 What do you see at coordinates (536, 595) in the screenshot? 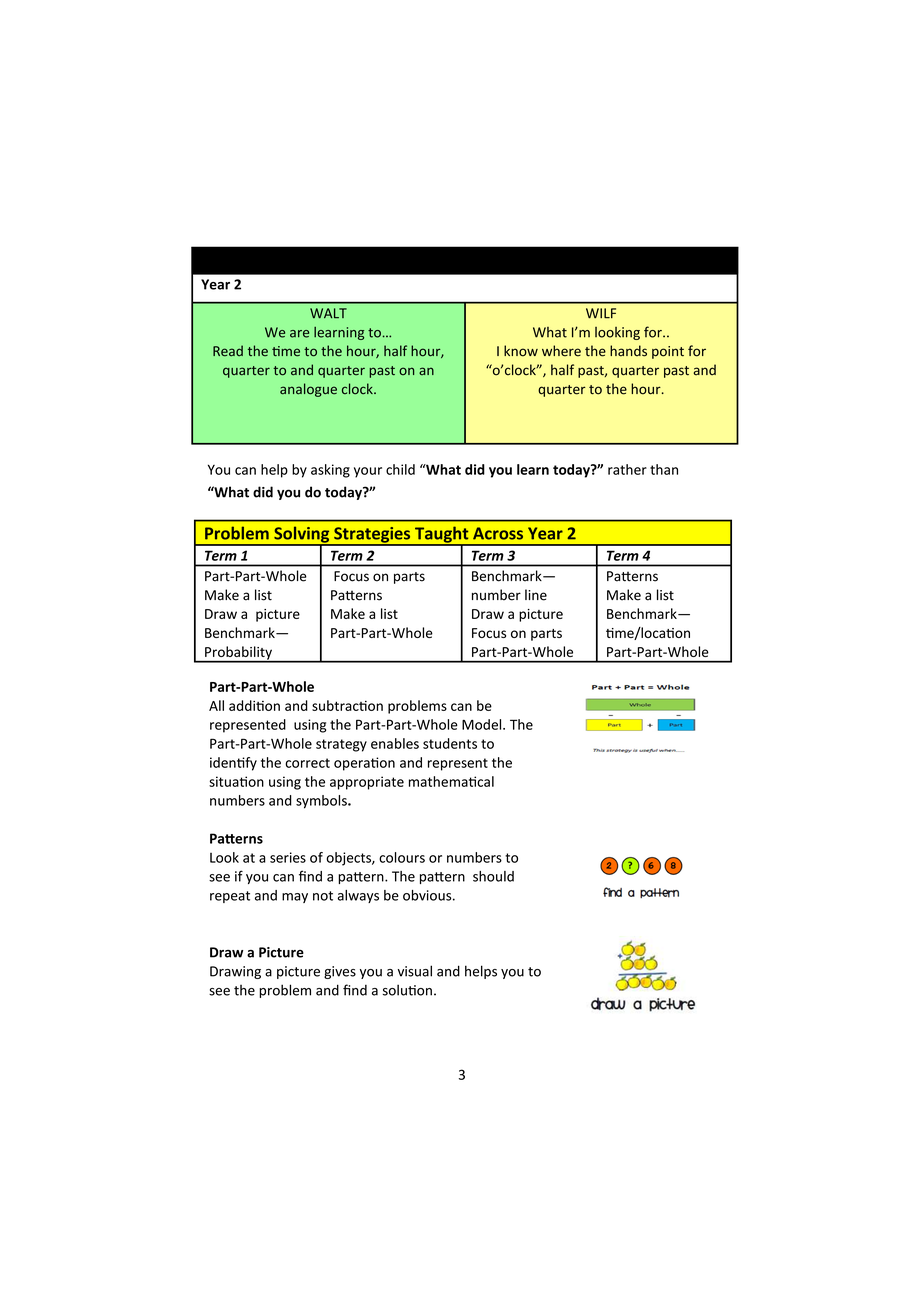
I see `line` at bounding box center [536, 595].
